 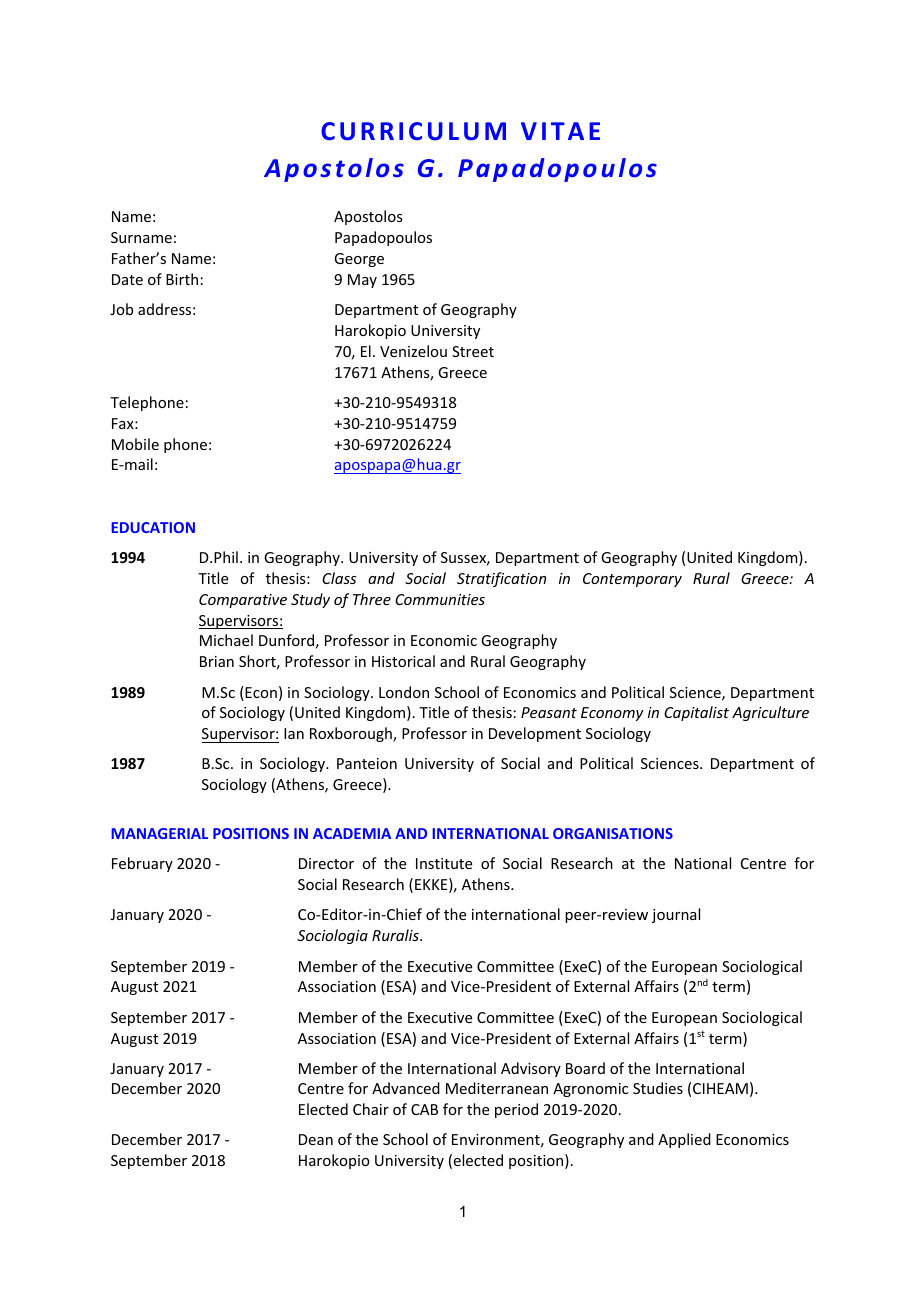 What do you see at coordinates (316, 1139) in the page?
I see `Dean` at bounding box center [316, 1139].
